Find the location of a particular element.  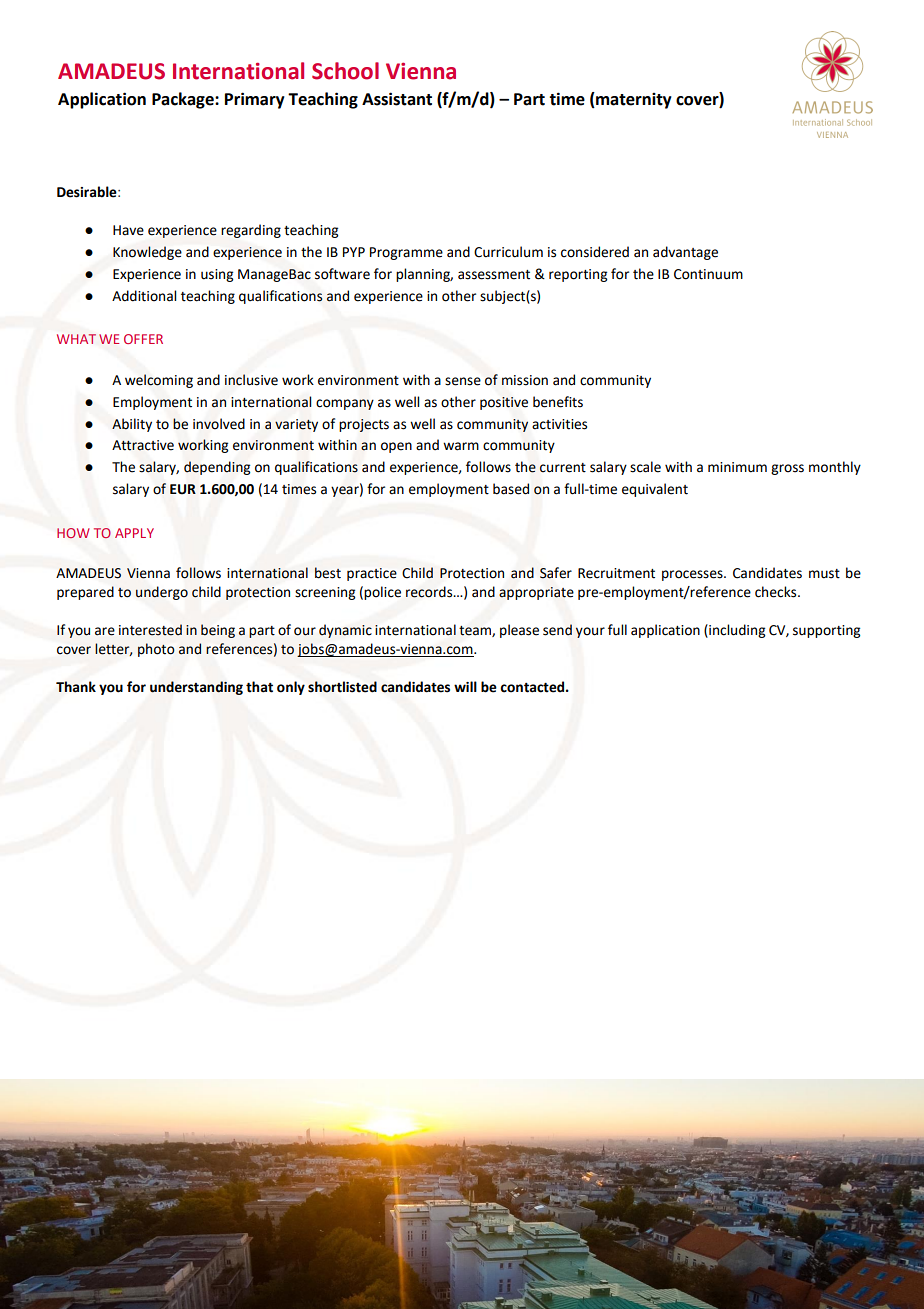

Assistant is located at coordinates (397, 99).
